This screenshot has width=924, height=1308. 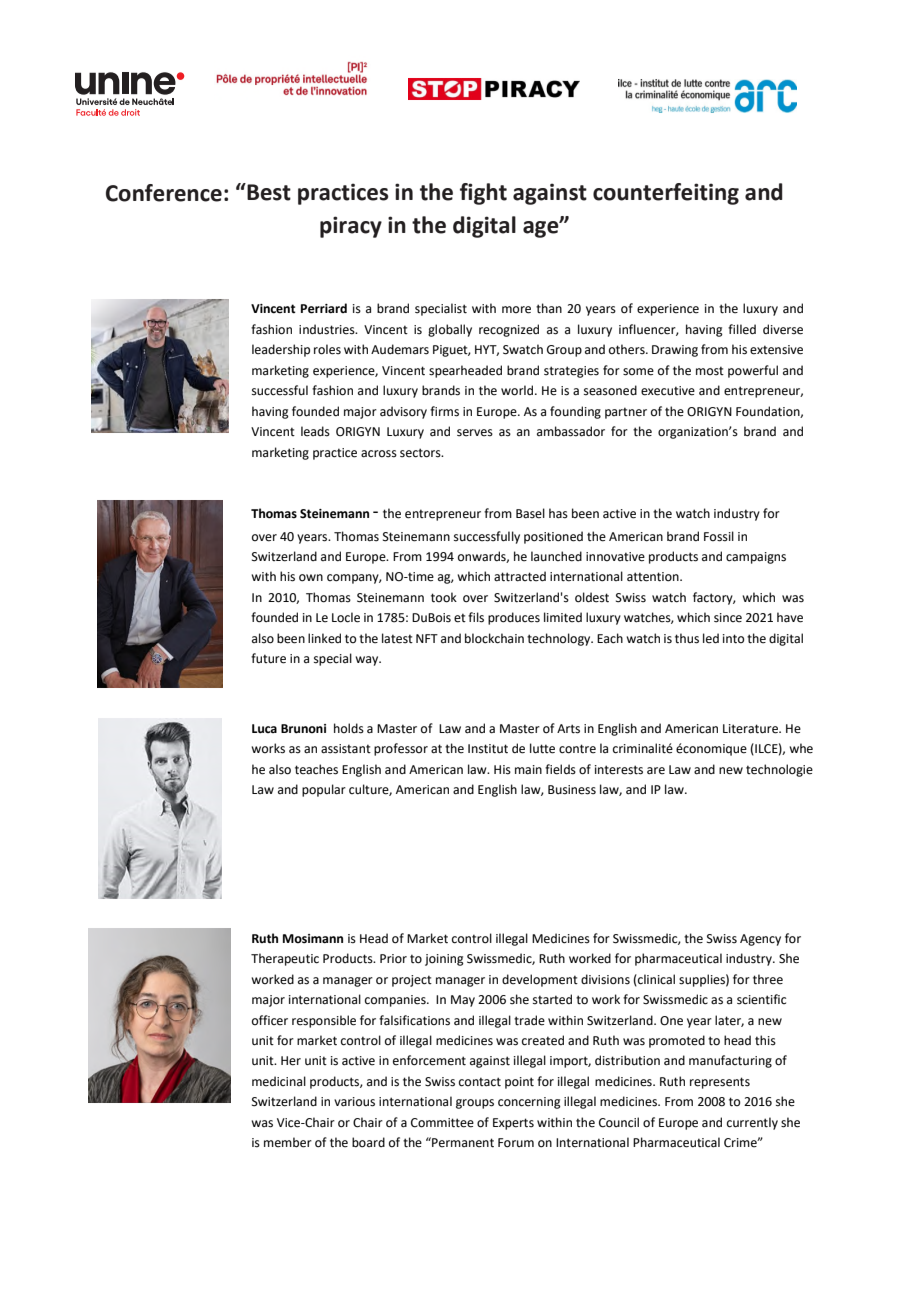 What do you see at coordinates (268, 658) in the screenshot?
I see `future` at bounding box center [268, 658].
